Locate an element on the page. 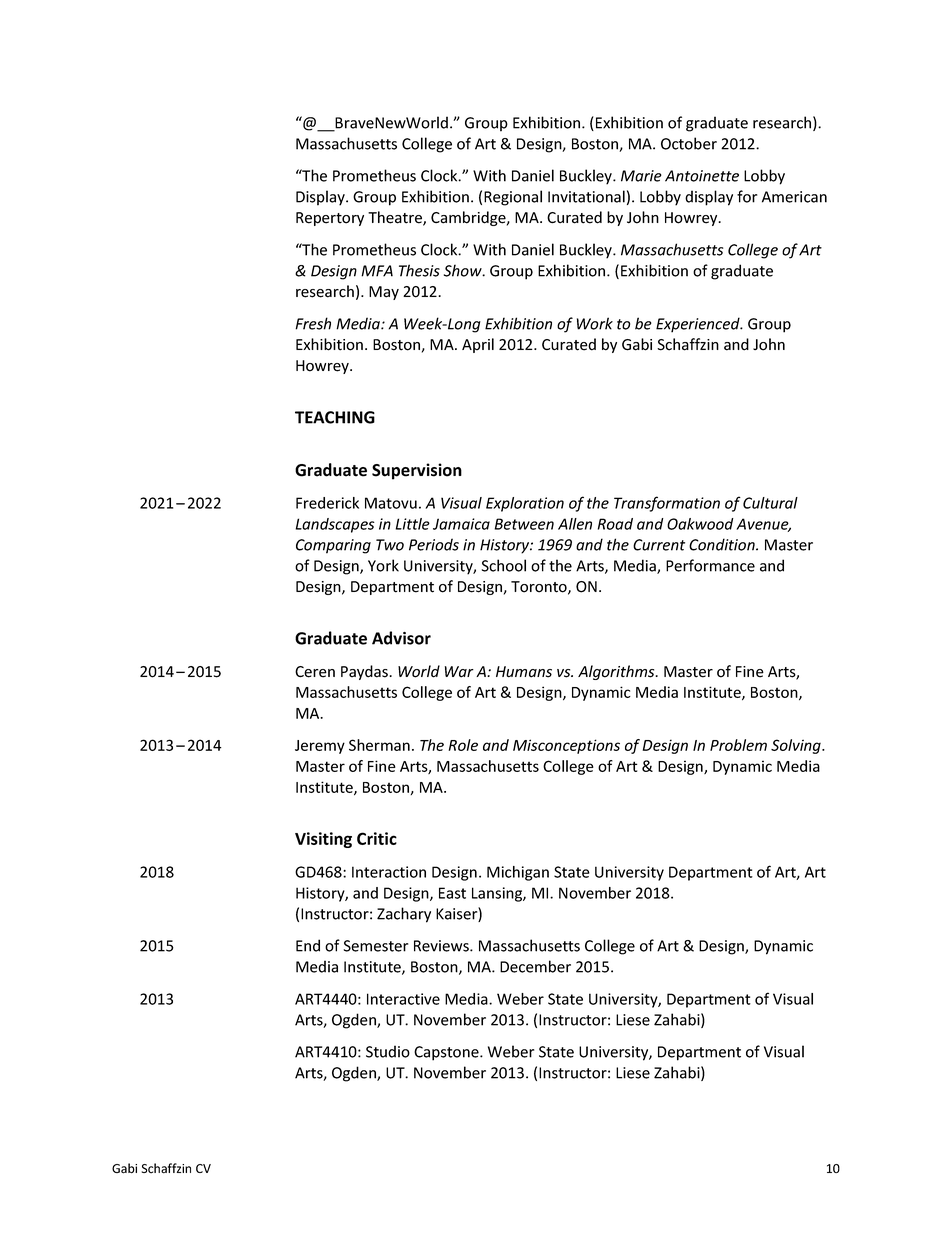  Antoinette is located at coordinates (702, 176).
